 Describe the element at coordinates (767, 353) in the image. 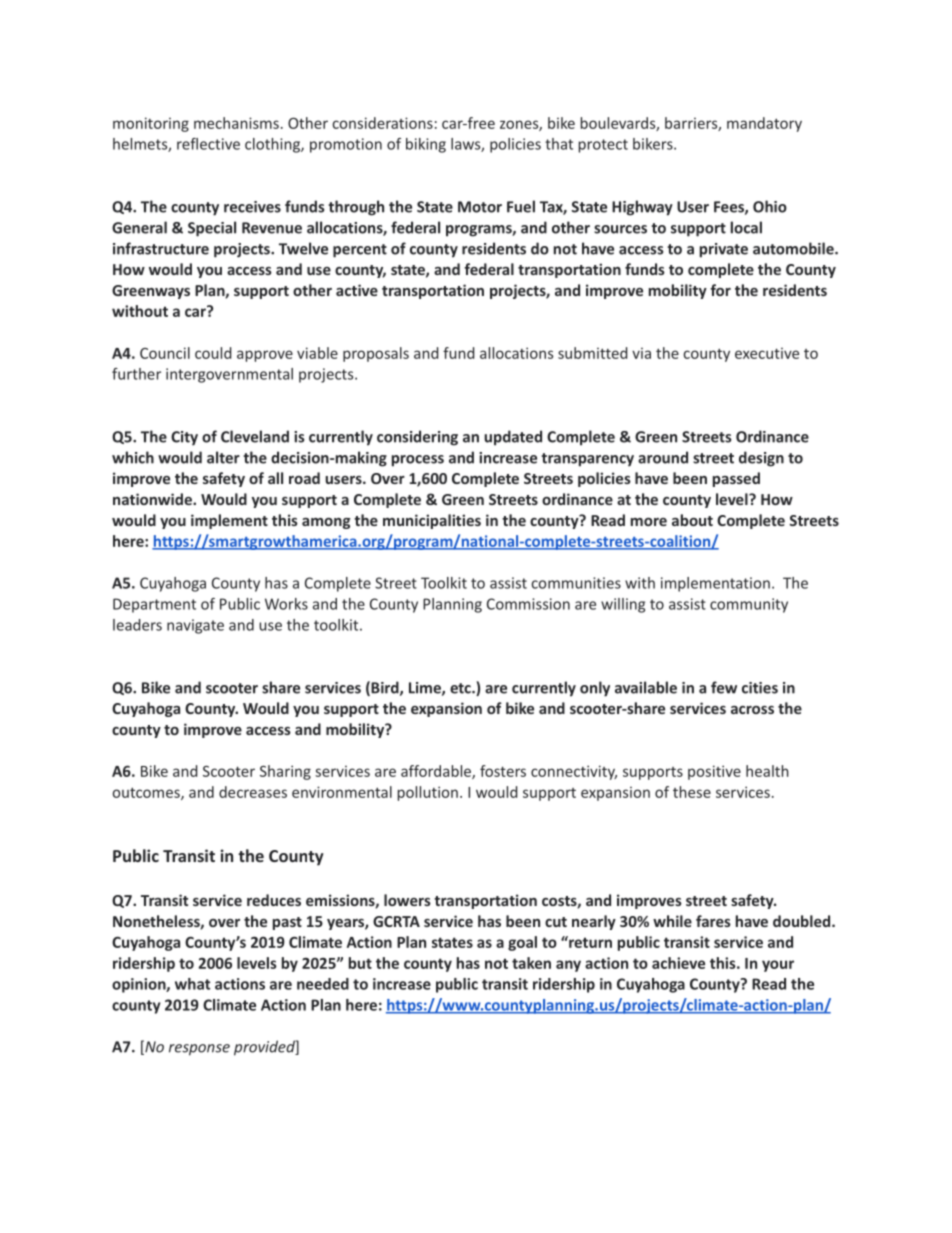

I see `executive` at that location.
